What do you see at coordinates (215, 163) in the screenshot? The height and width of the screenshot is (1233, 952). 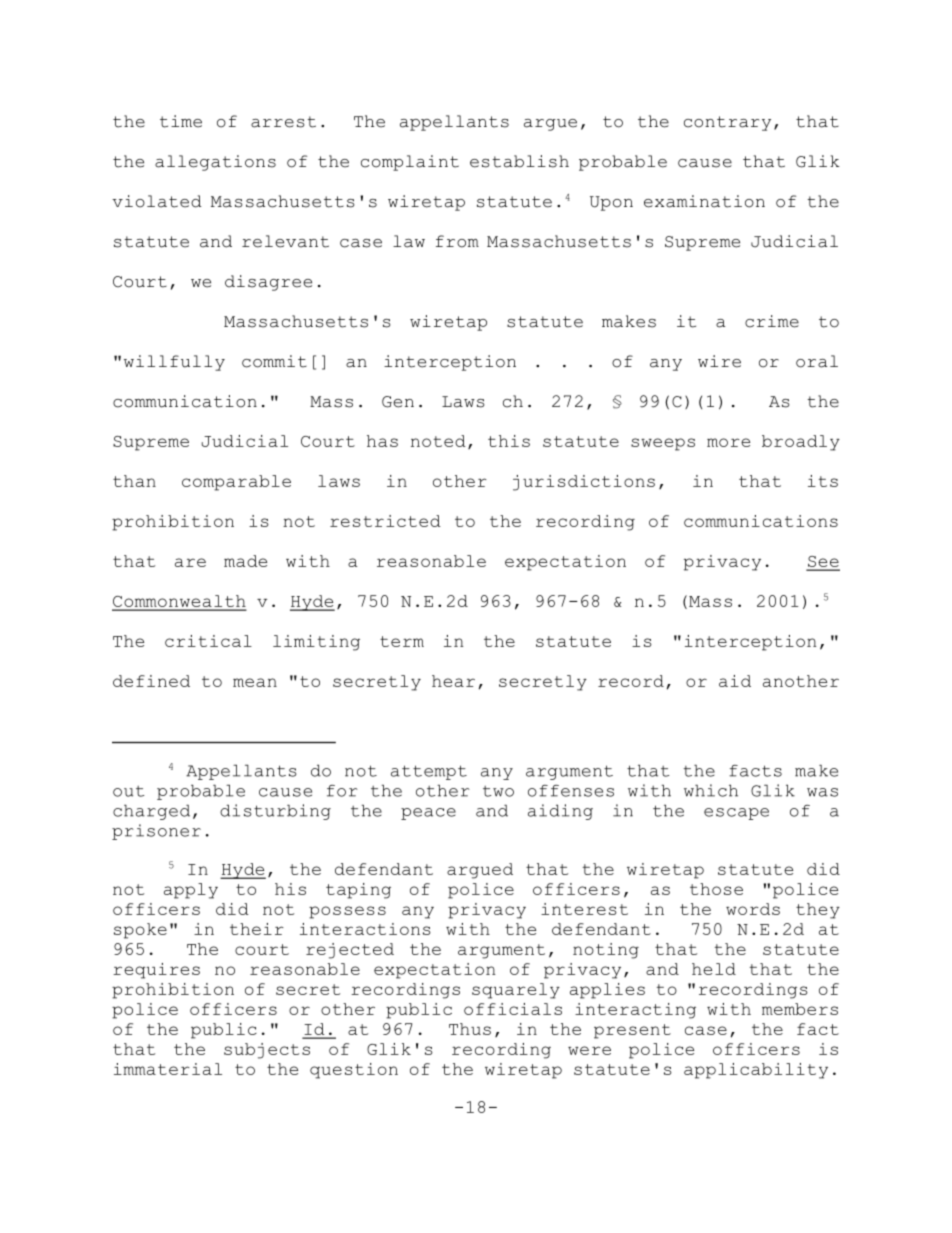 I see `allegations` at bounding box center [215, 163].
